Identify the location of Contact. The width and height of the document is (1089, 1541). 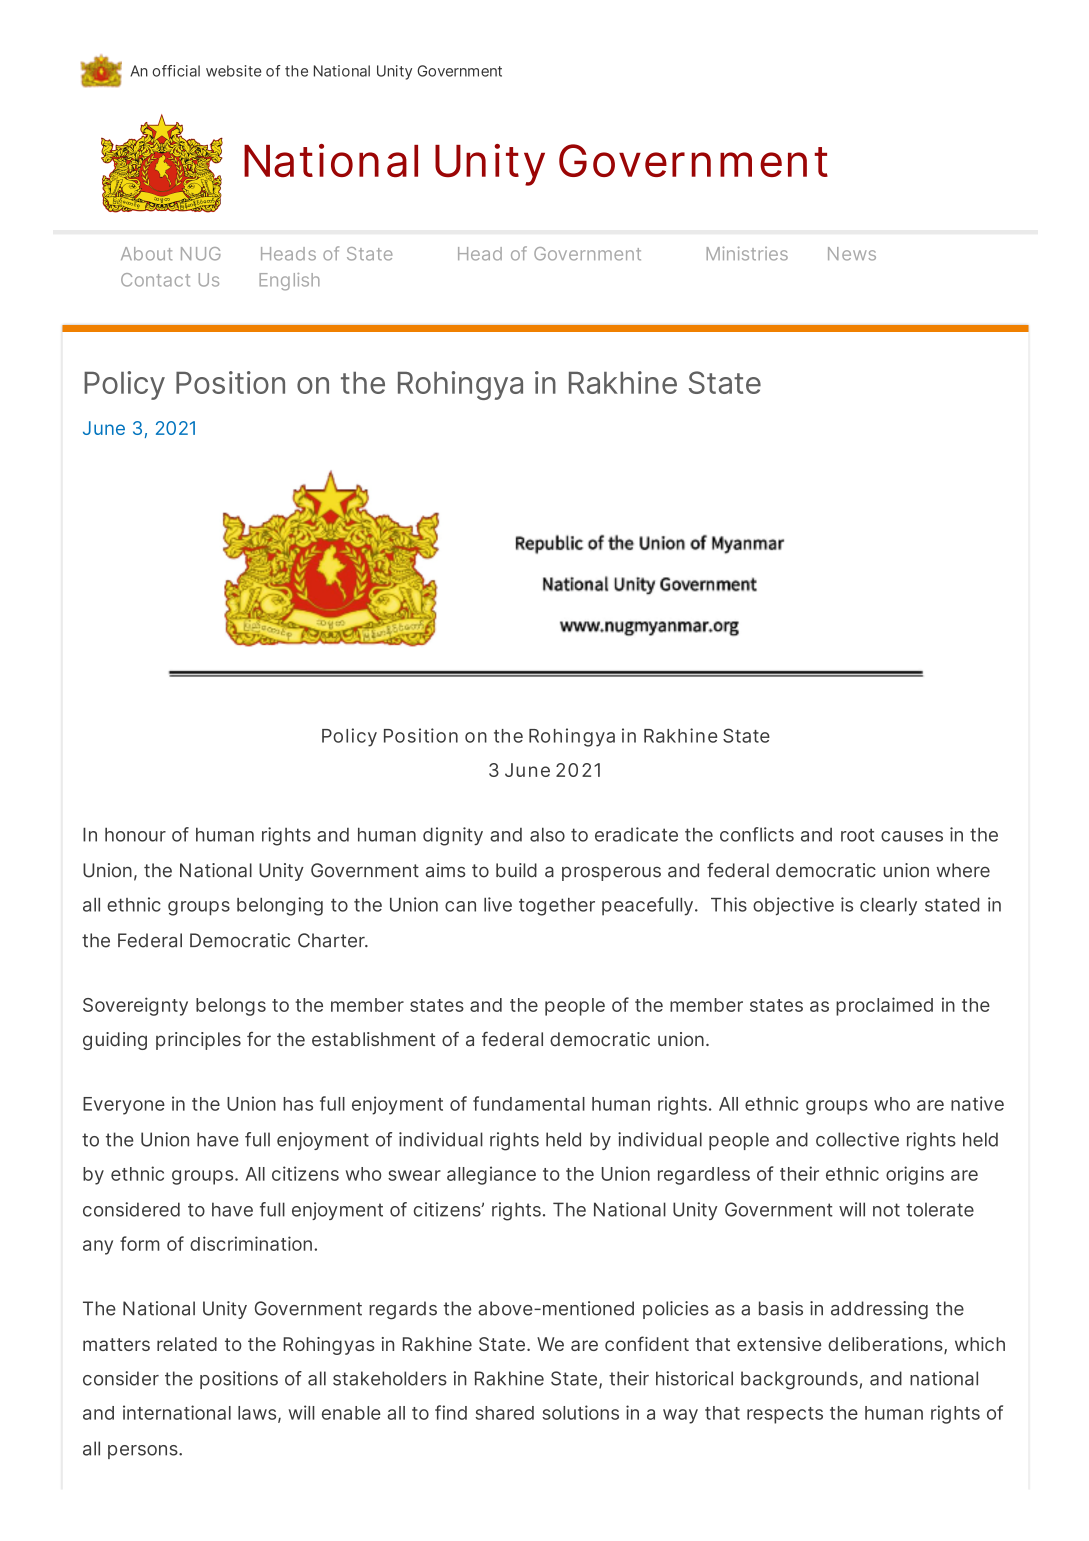
(155, 280).
